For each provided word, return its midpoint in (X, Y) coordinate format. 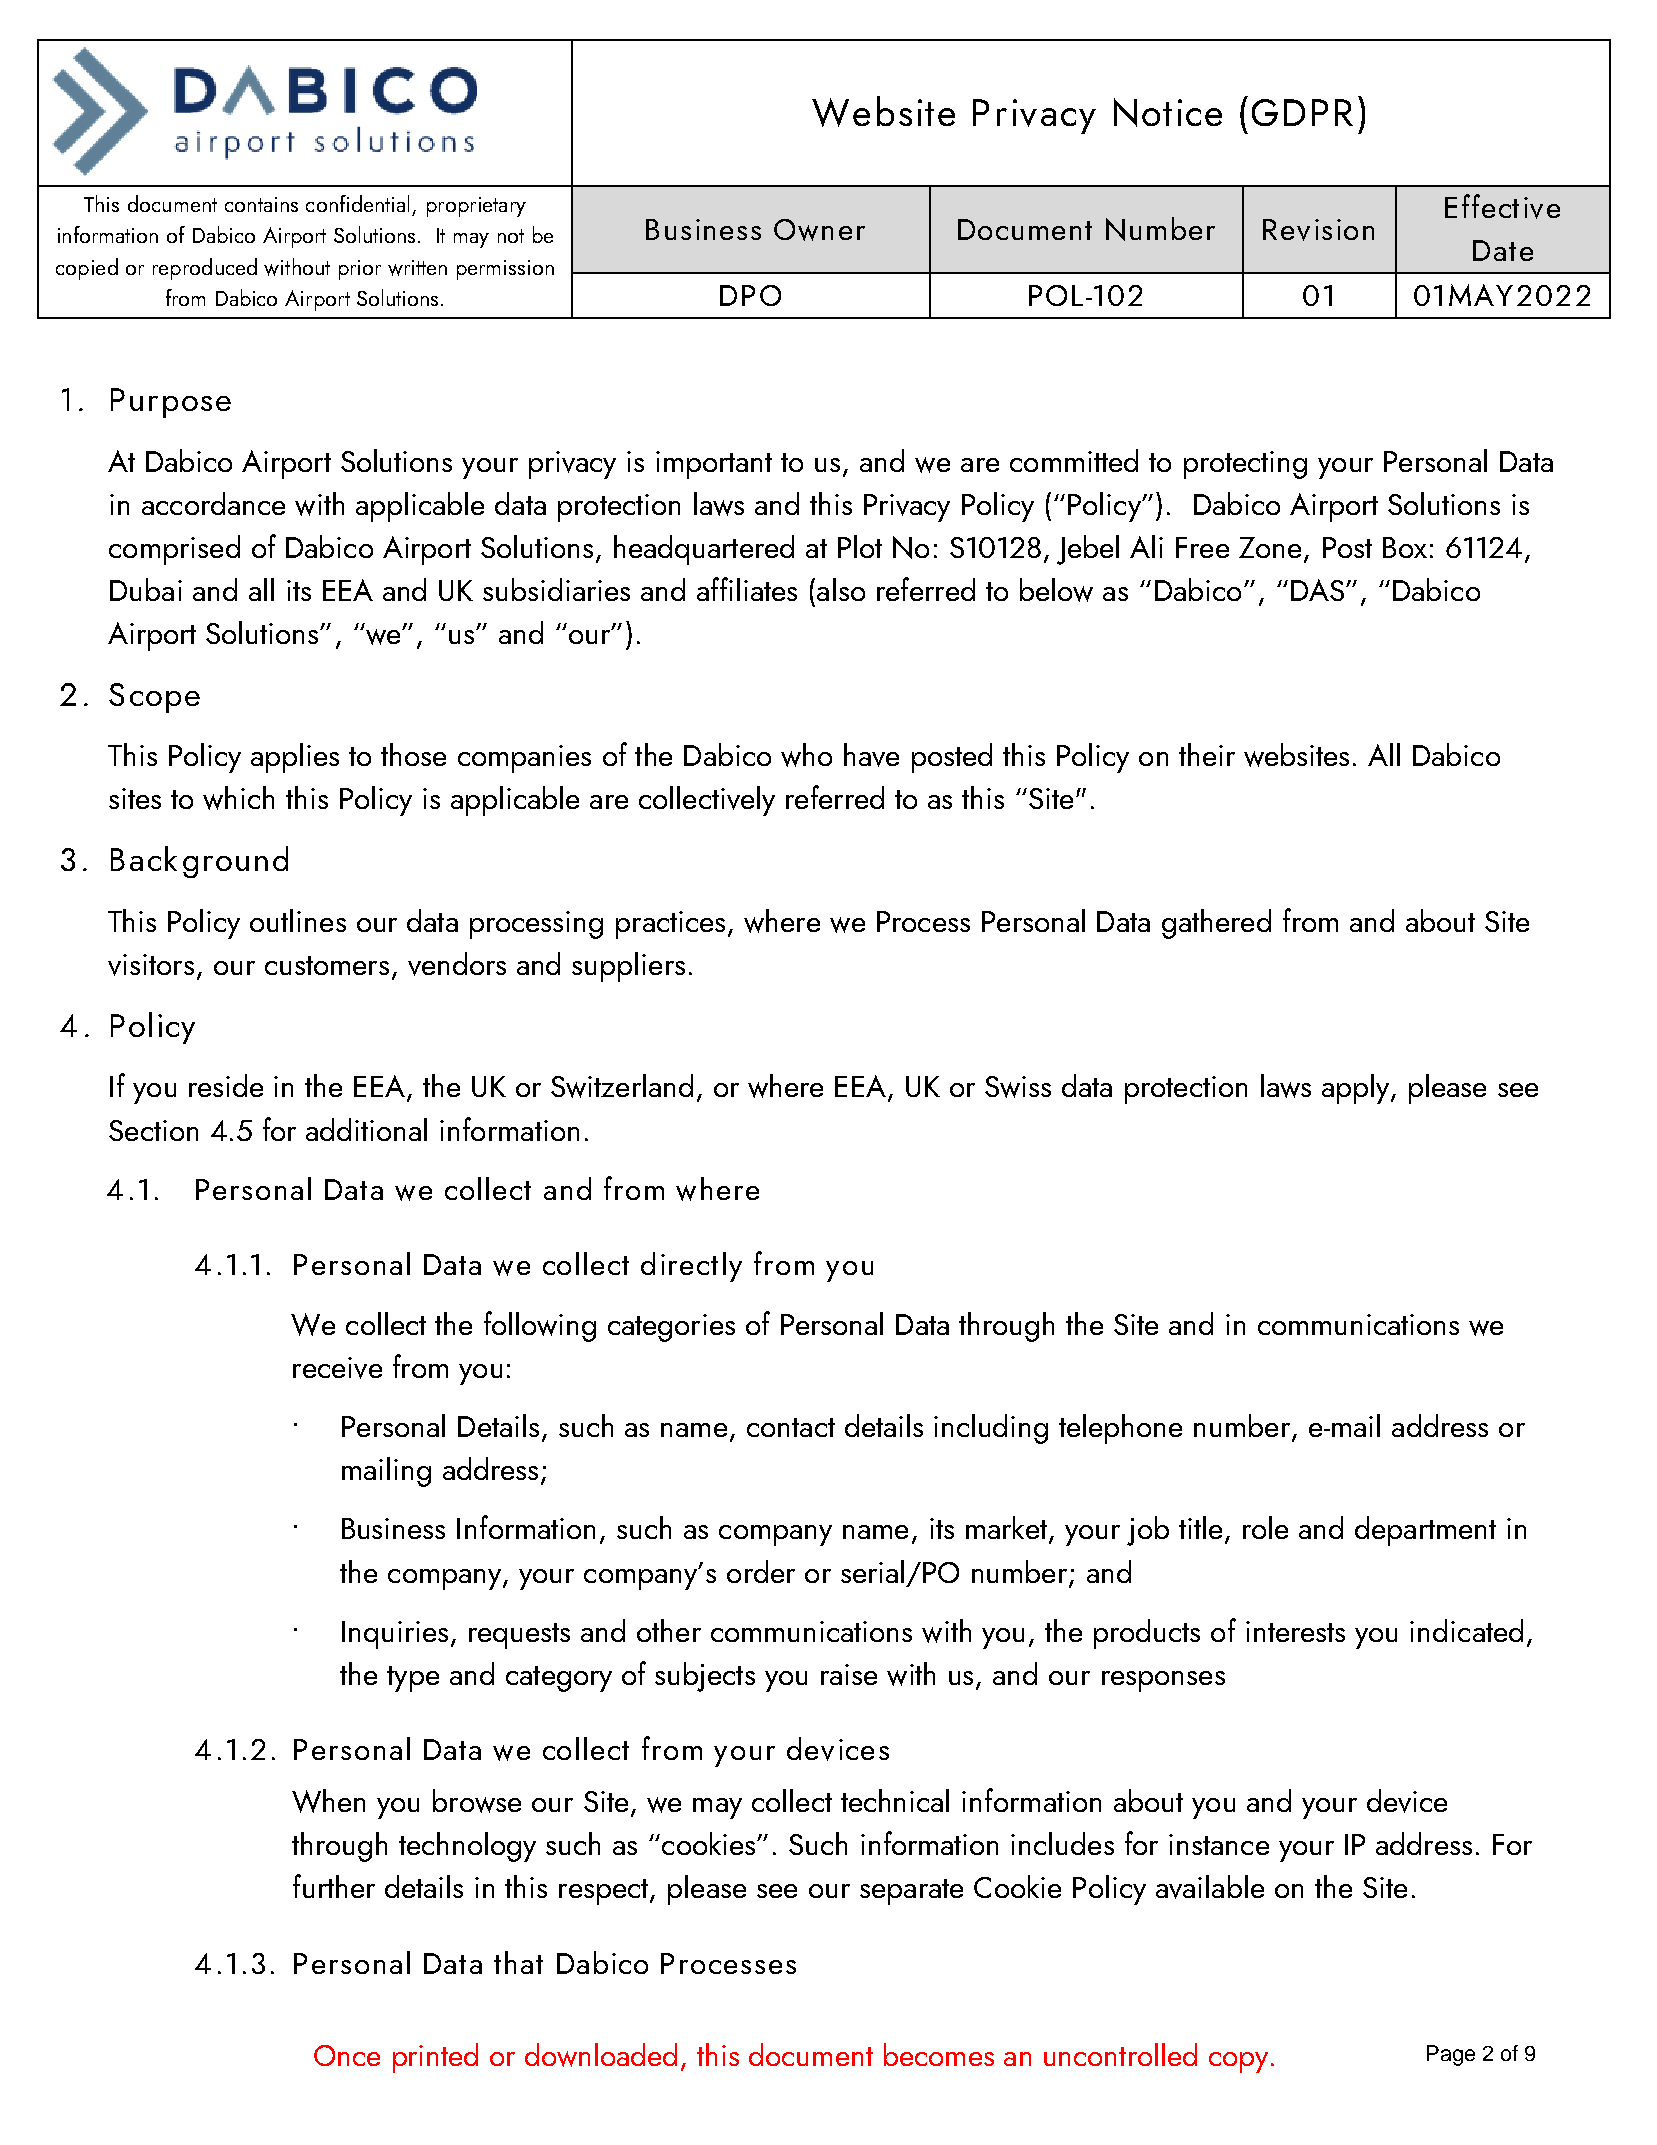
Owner (819, 230)
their (1207, 754)
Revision (1318, 230)
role (1265, 1527)
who (806, 755)
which (238, 798)
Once (347, 2055)
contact (791, 1427)
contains (261, 204)
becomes (939, 2054)
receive (337, 1368)
